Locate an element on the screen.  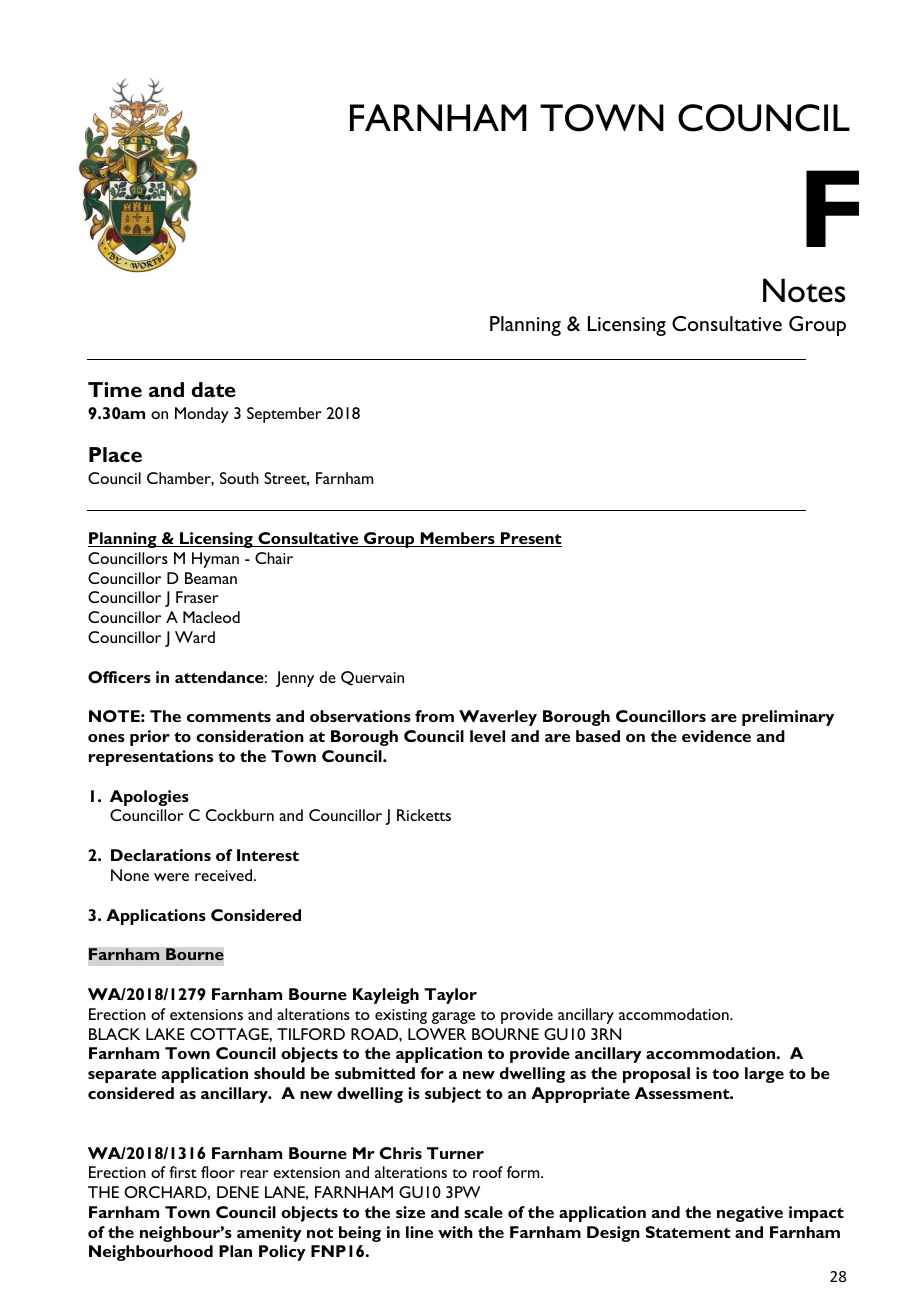
Members is located at coordinates (457, 539).
